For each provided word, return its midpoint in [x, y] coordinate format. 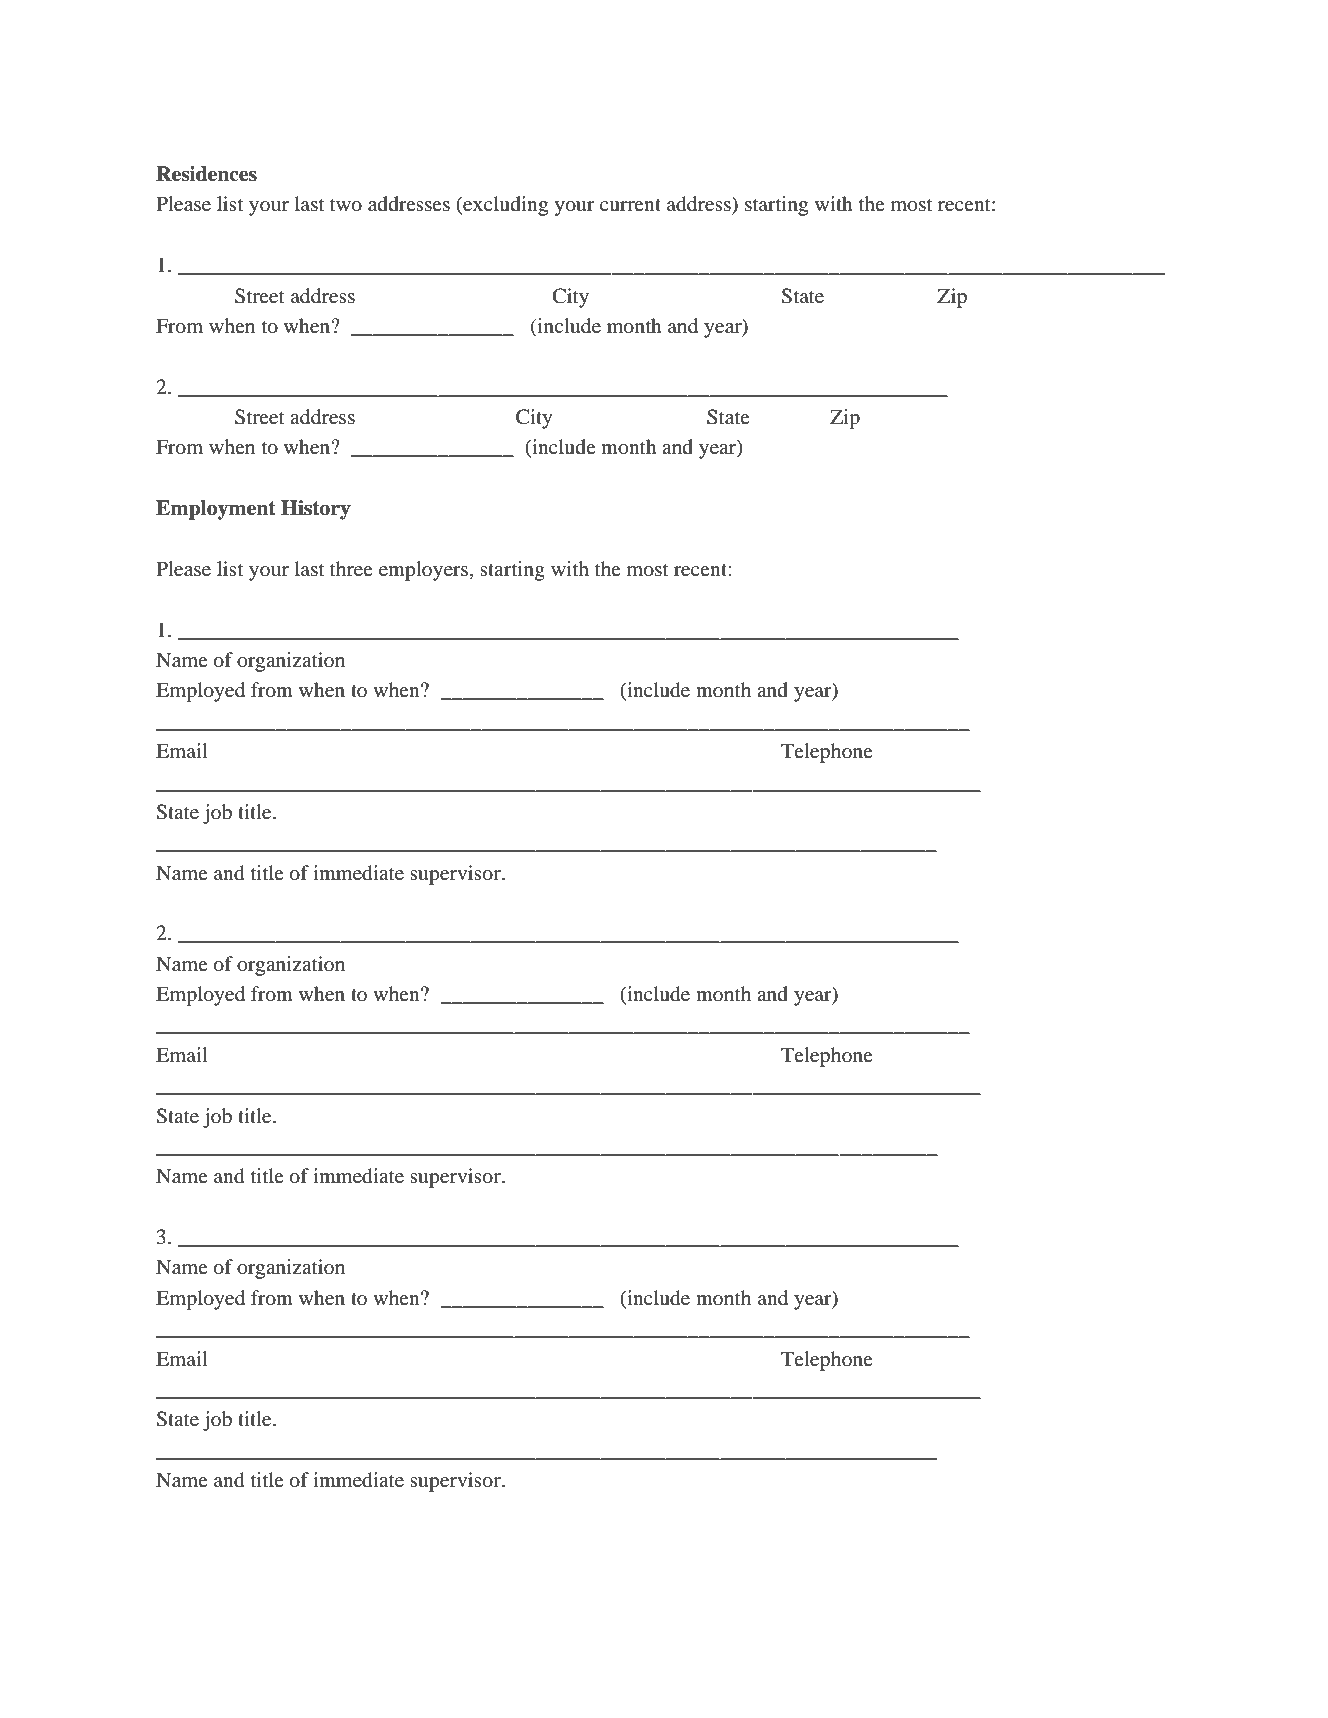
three [351, 568]
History [316, 510]
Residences [206, 174]
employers [425, 571]
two [346, 205]
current [630, 205]
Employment [216, 510]
